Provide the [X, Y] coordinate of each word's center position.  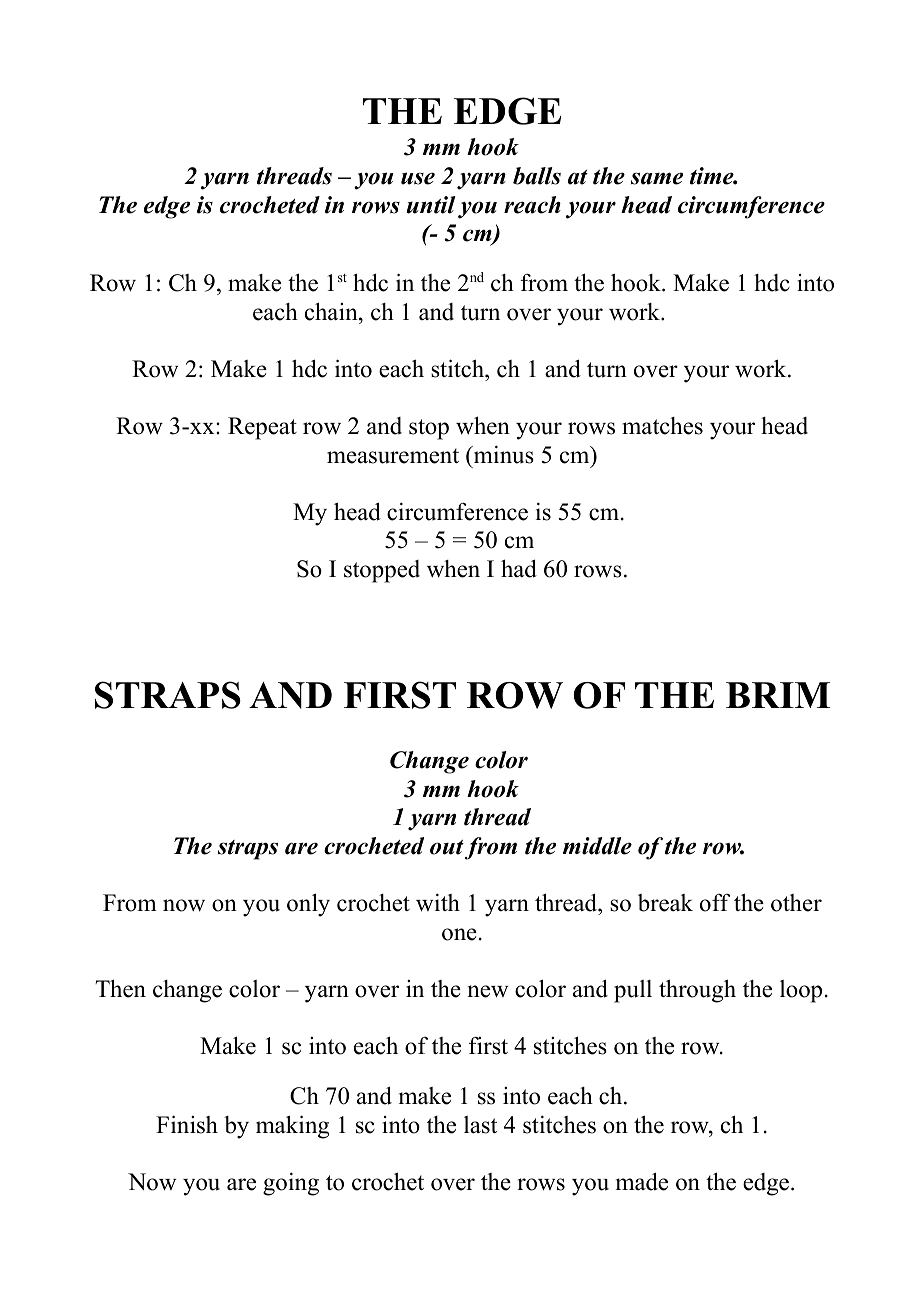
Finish [187, 1124]
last [480, 1125]
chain [332, 311]
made [642, 1181]
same [657, 178]
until [431, 205]
